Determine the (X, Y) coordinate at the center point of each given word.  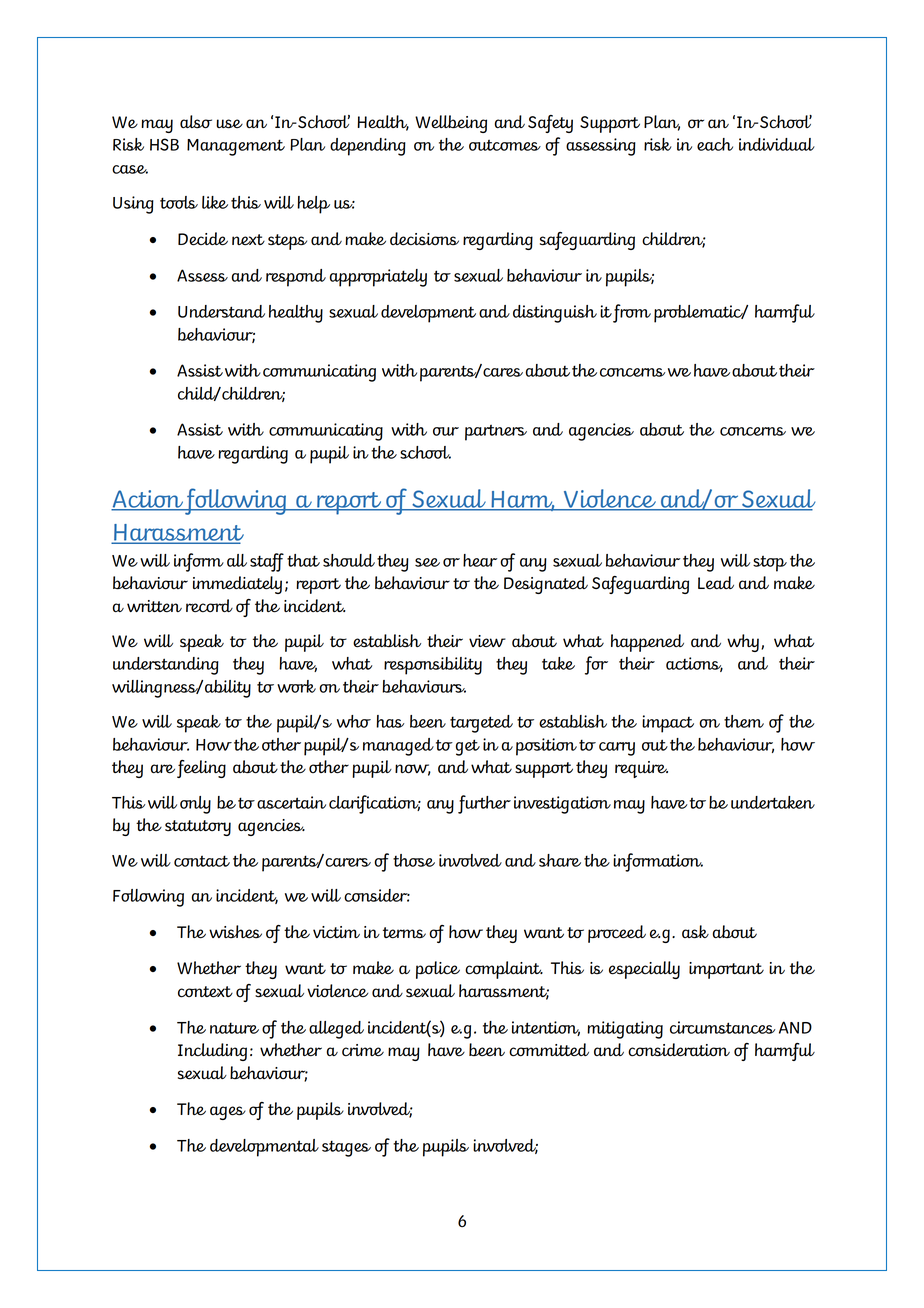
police (438, 970)
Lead (716, 583)
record (209, 606)
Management (236, 147)
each (715, 144)
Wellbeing (451, 124)
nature (234, 1028)
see (427, 562)
